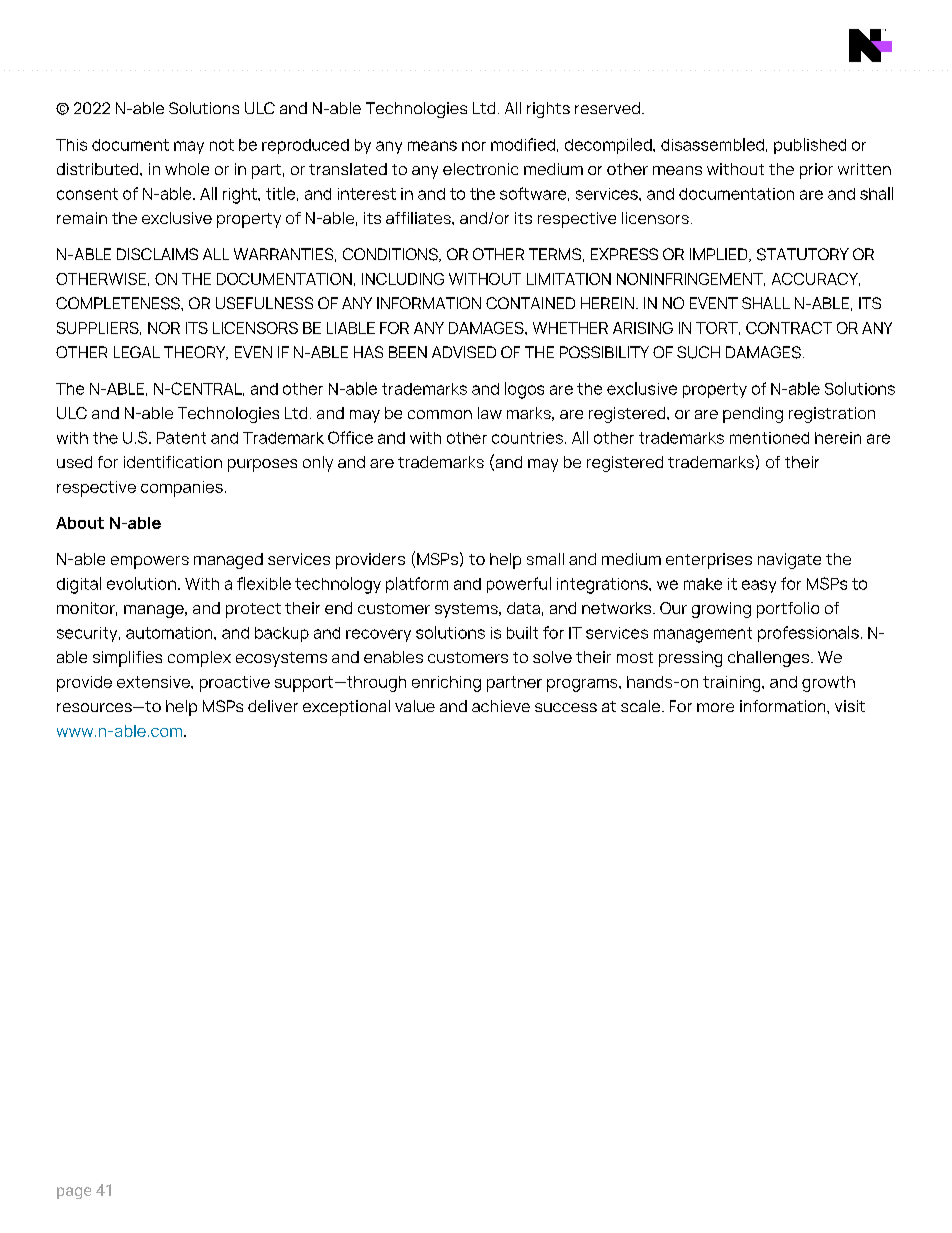  Describe the element at coordinates (715, 707) in the image. I see `more` at that location.
